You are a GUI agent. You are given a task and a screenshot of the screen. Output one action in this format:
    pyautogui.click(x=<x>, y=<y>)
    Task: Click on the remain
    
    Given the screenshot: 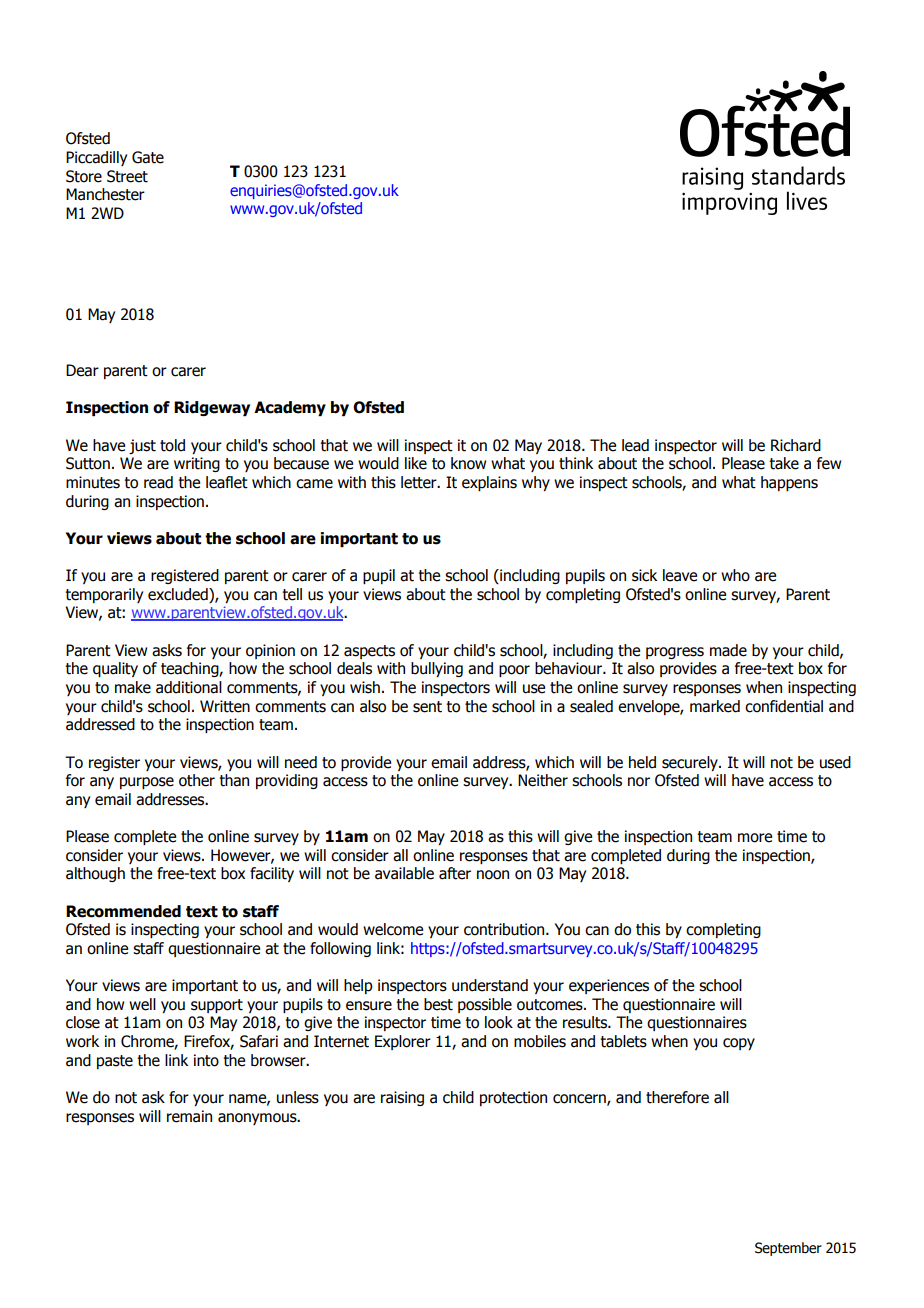 What is the action you would take?
    pyautogui.click(x=189, y=1116)
